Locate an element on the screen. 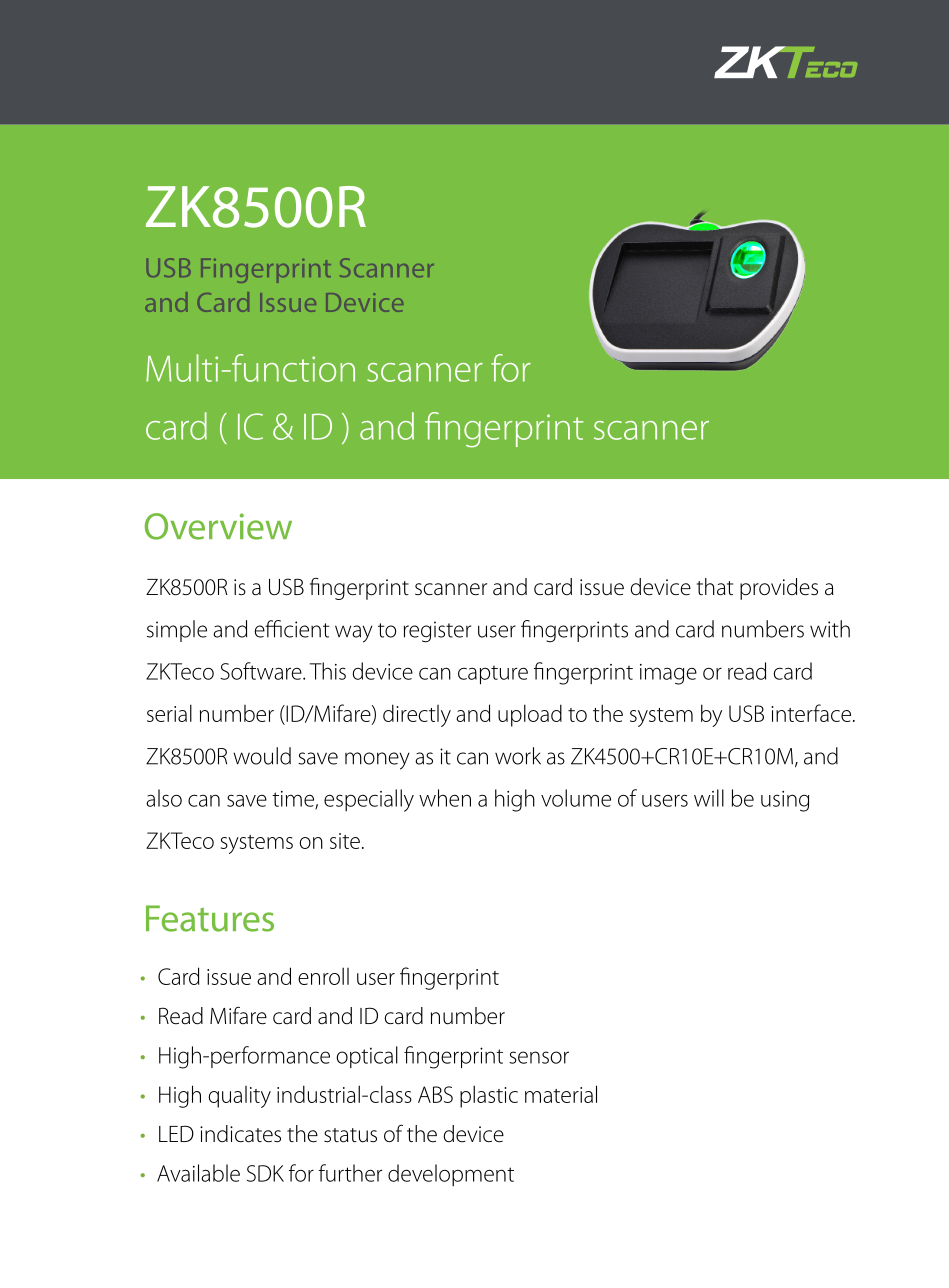 This screenshot has width=949, height=1288. SDK is located at coordinates (265, 1173).
